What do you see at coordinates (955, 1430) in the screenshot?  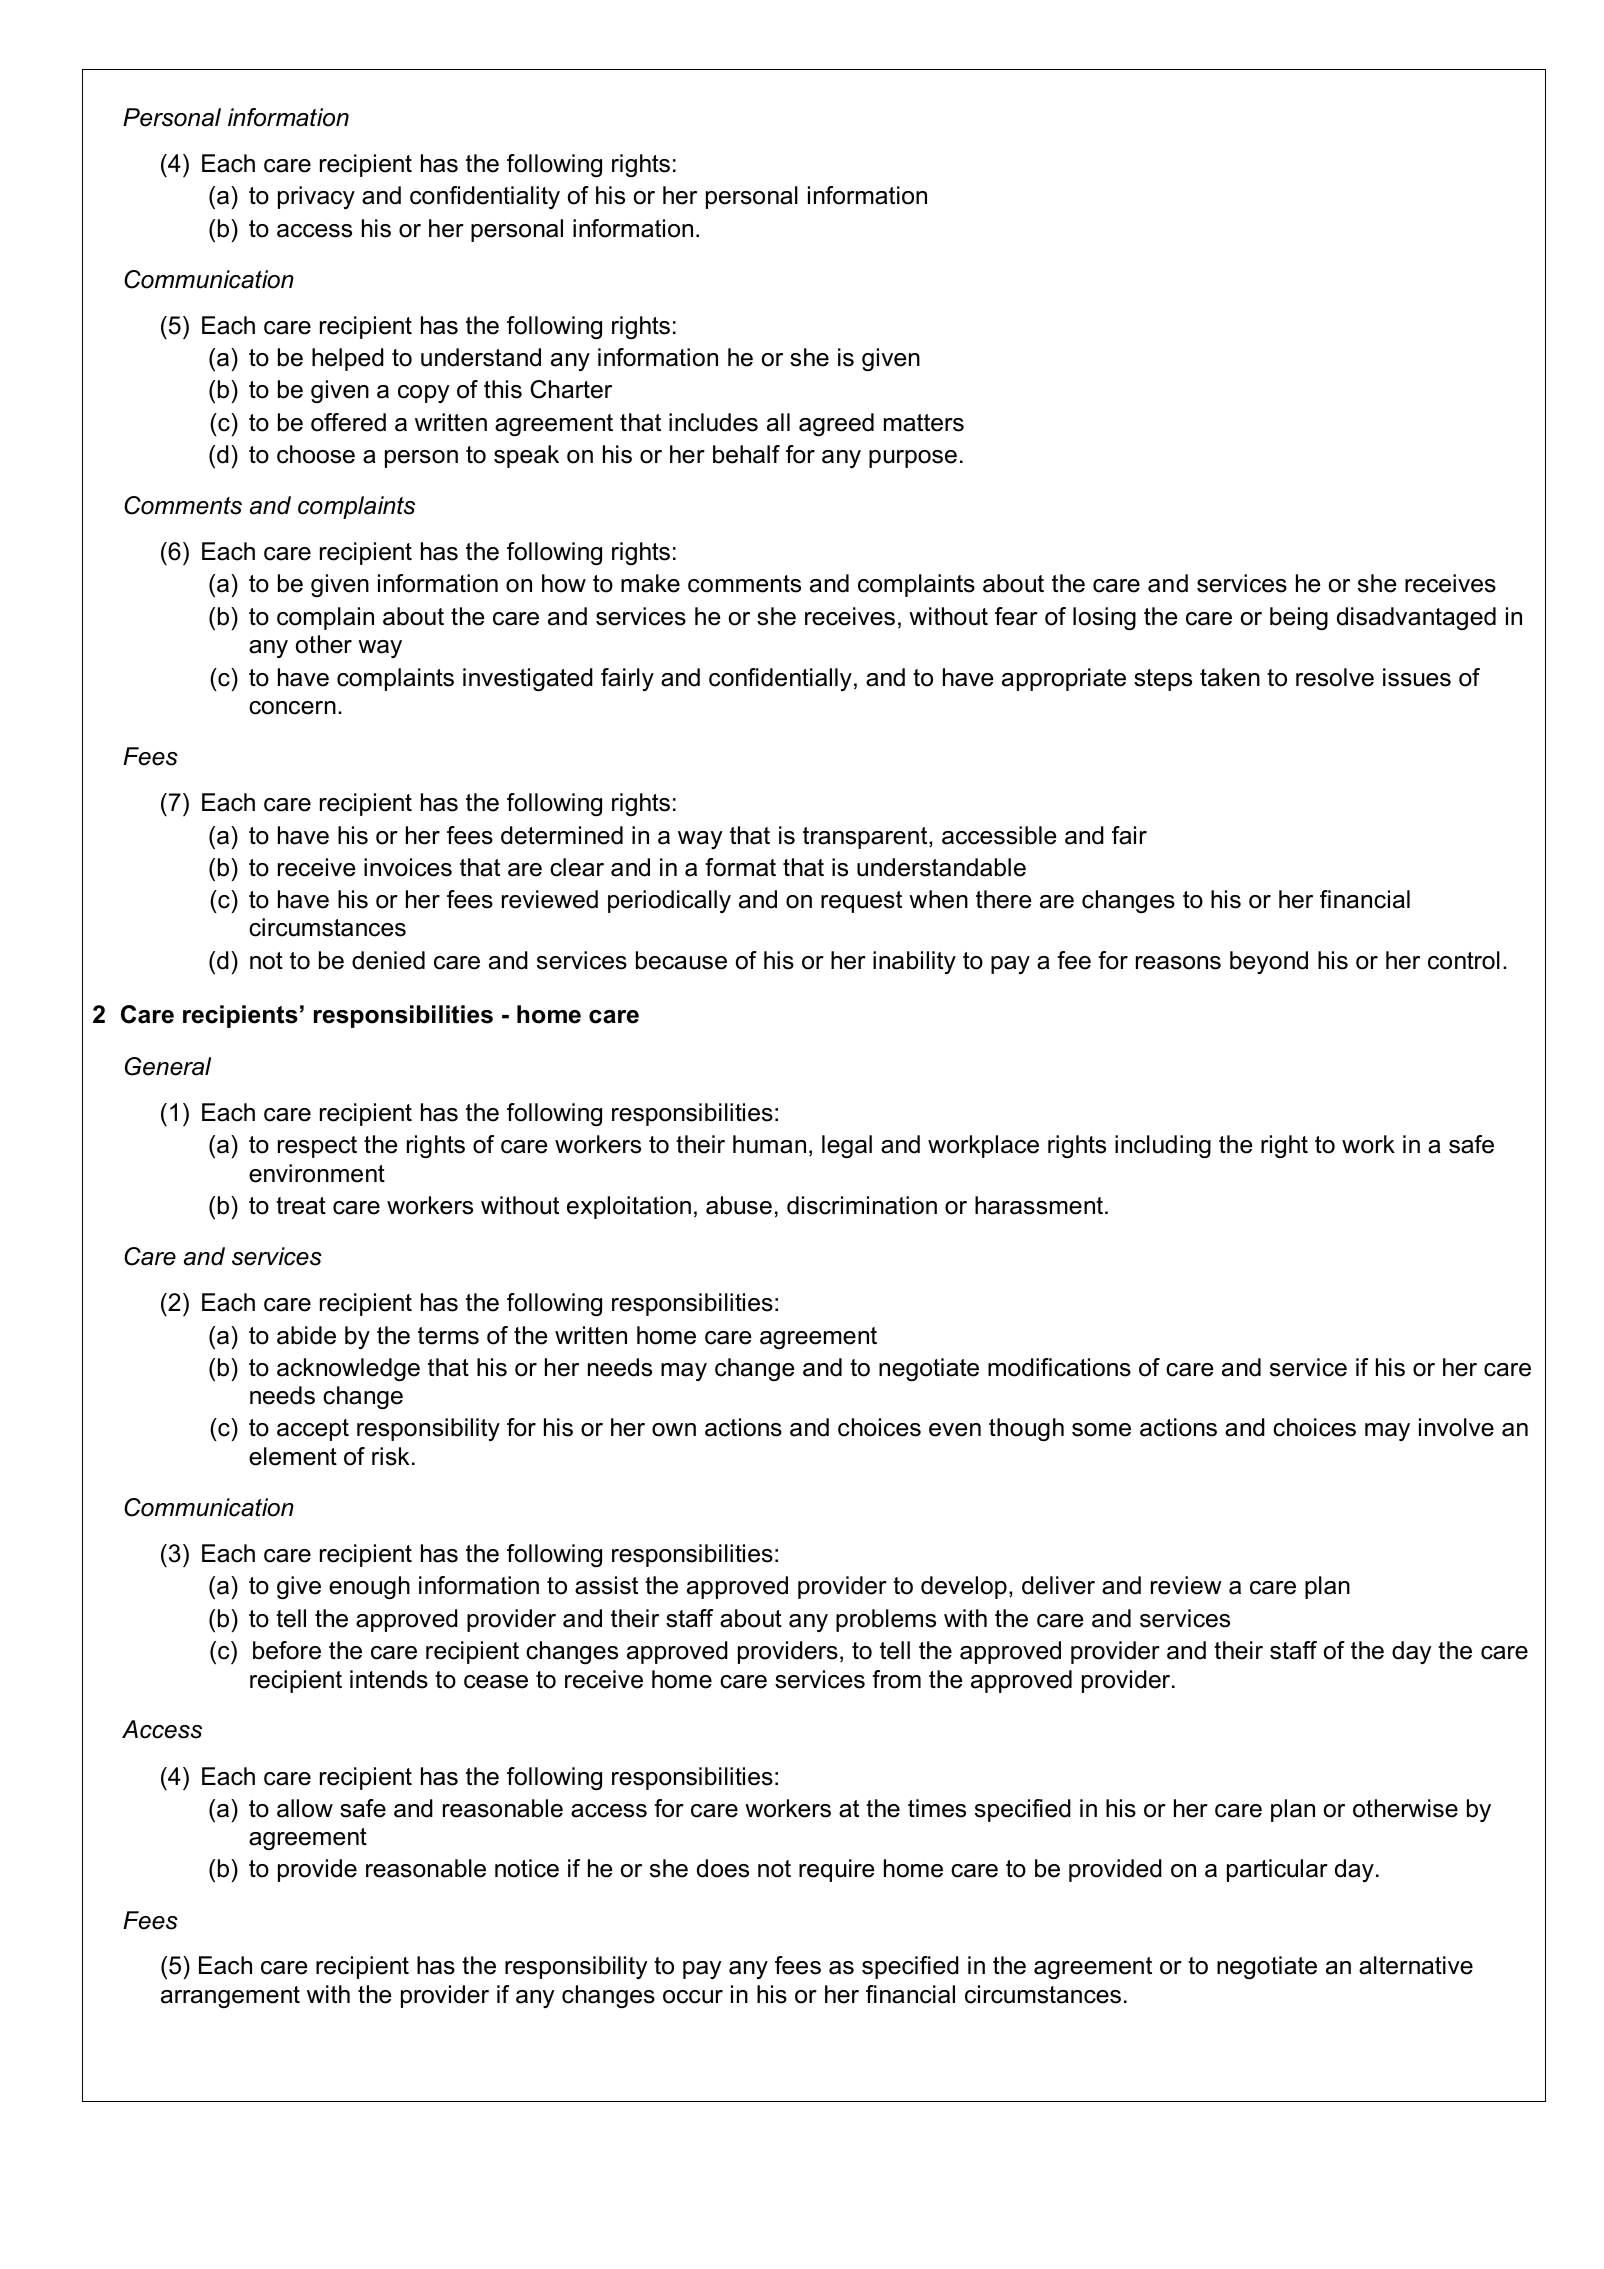 I see `even` at bounding box center [955, 1430].
